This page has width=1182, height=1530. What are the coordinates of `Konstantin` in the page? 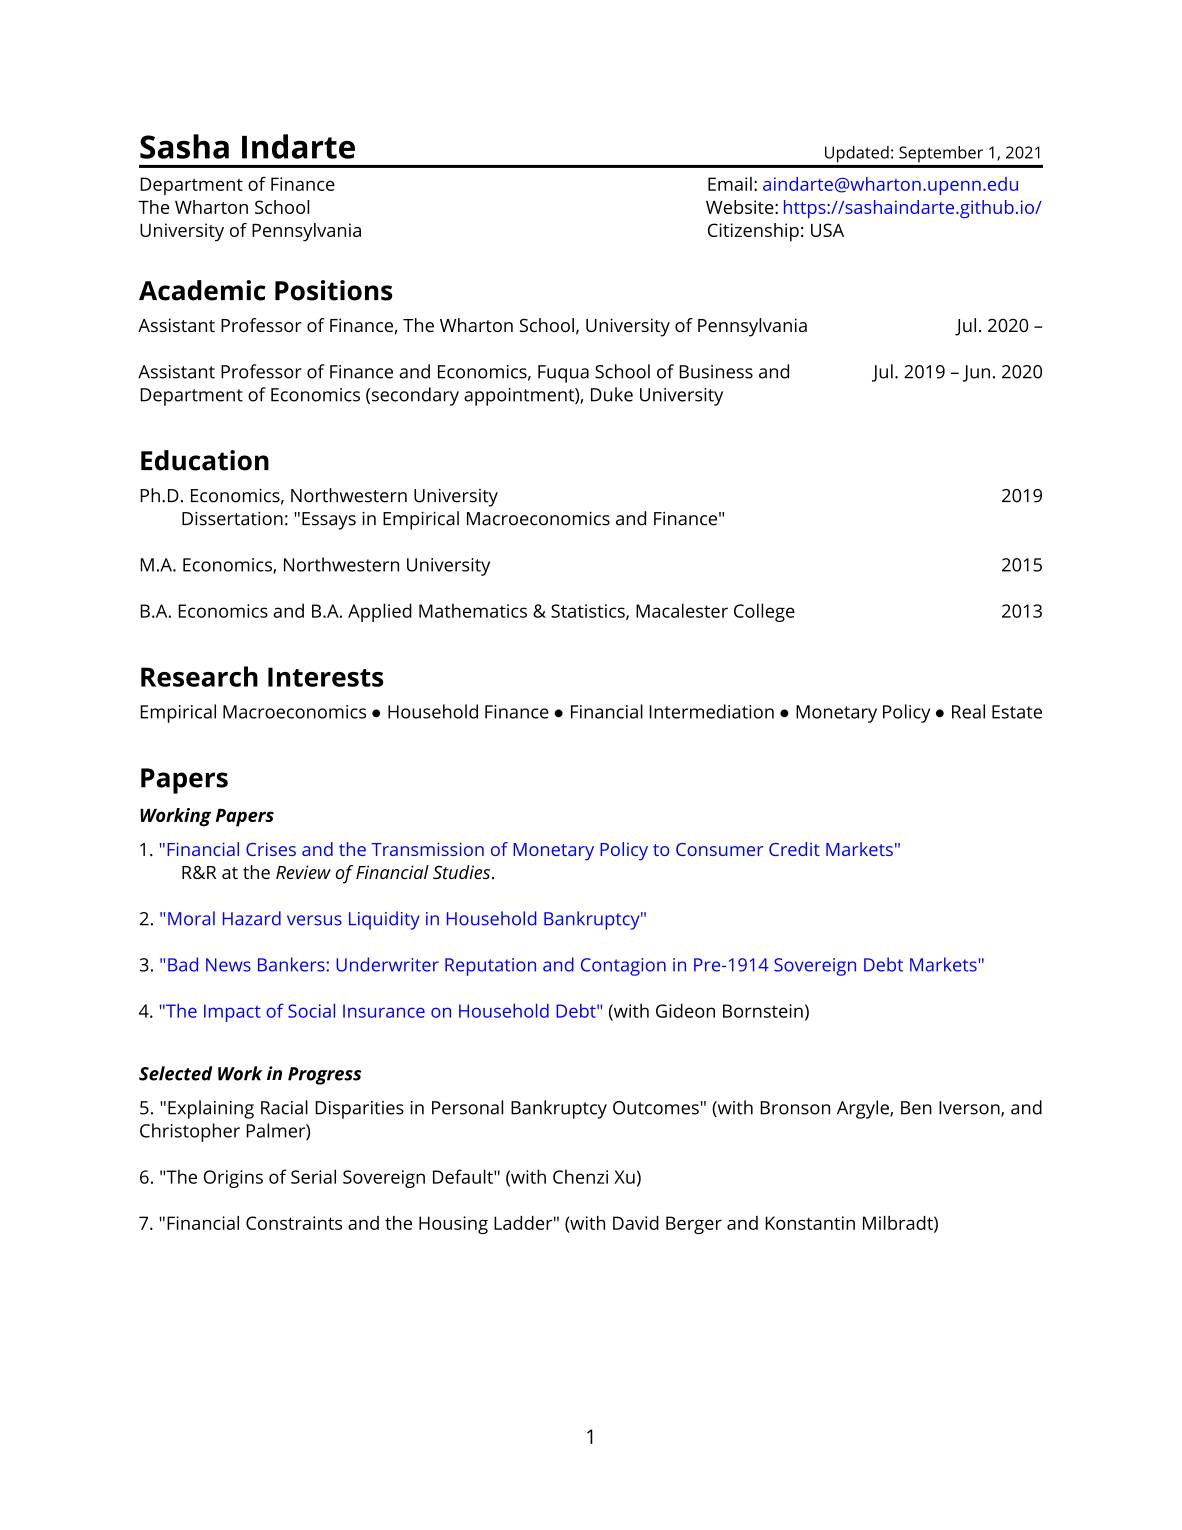 It's located at (810, 1223).
